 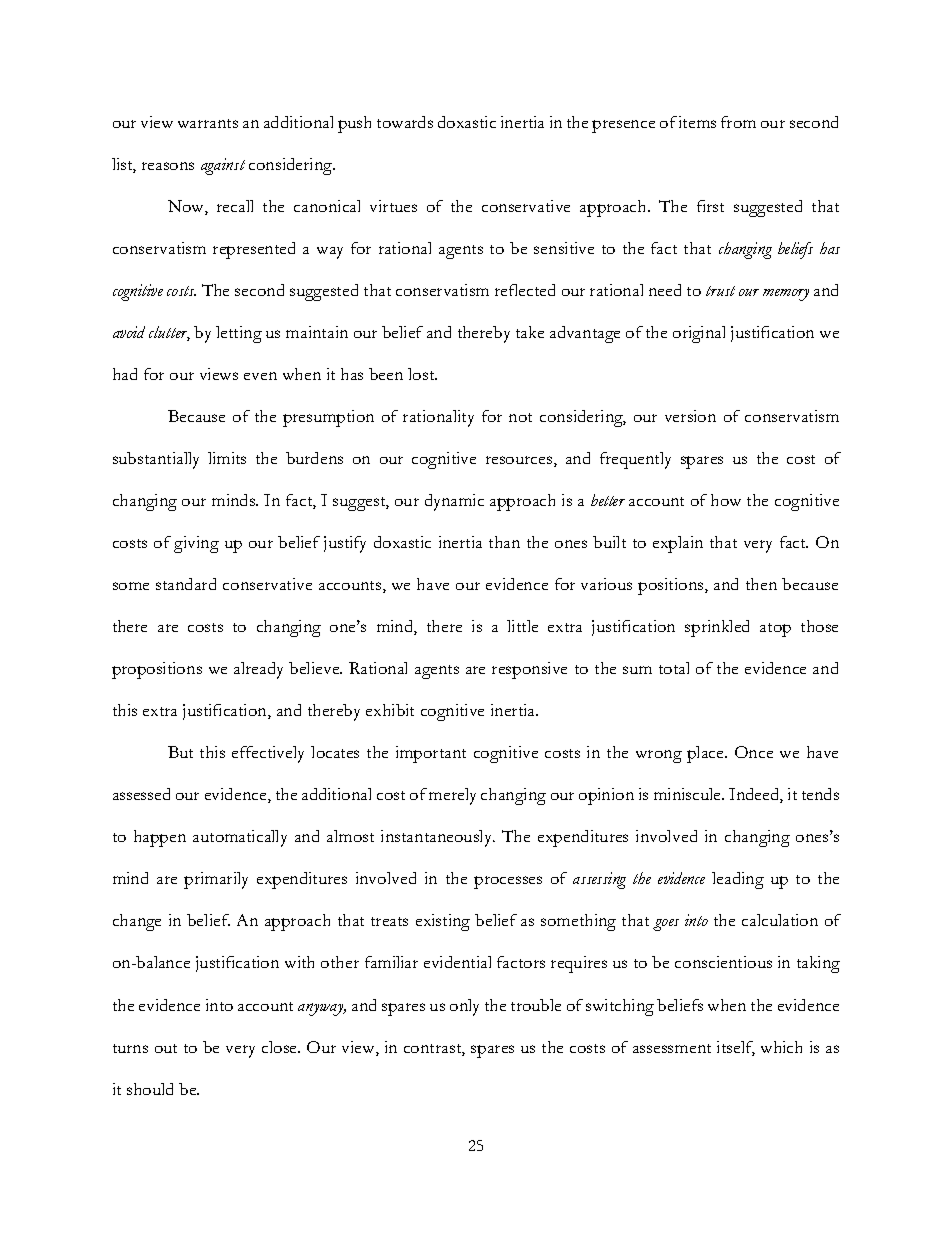 What do you see at coordinates (223, 166) in the screenshot?
I see `against` at bounding box center [223, 166].
